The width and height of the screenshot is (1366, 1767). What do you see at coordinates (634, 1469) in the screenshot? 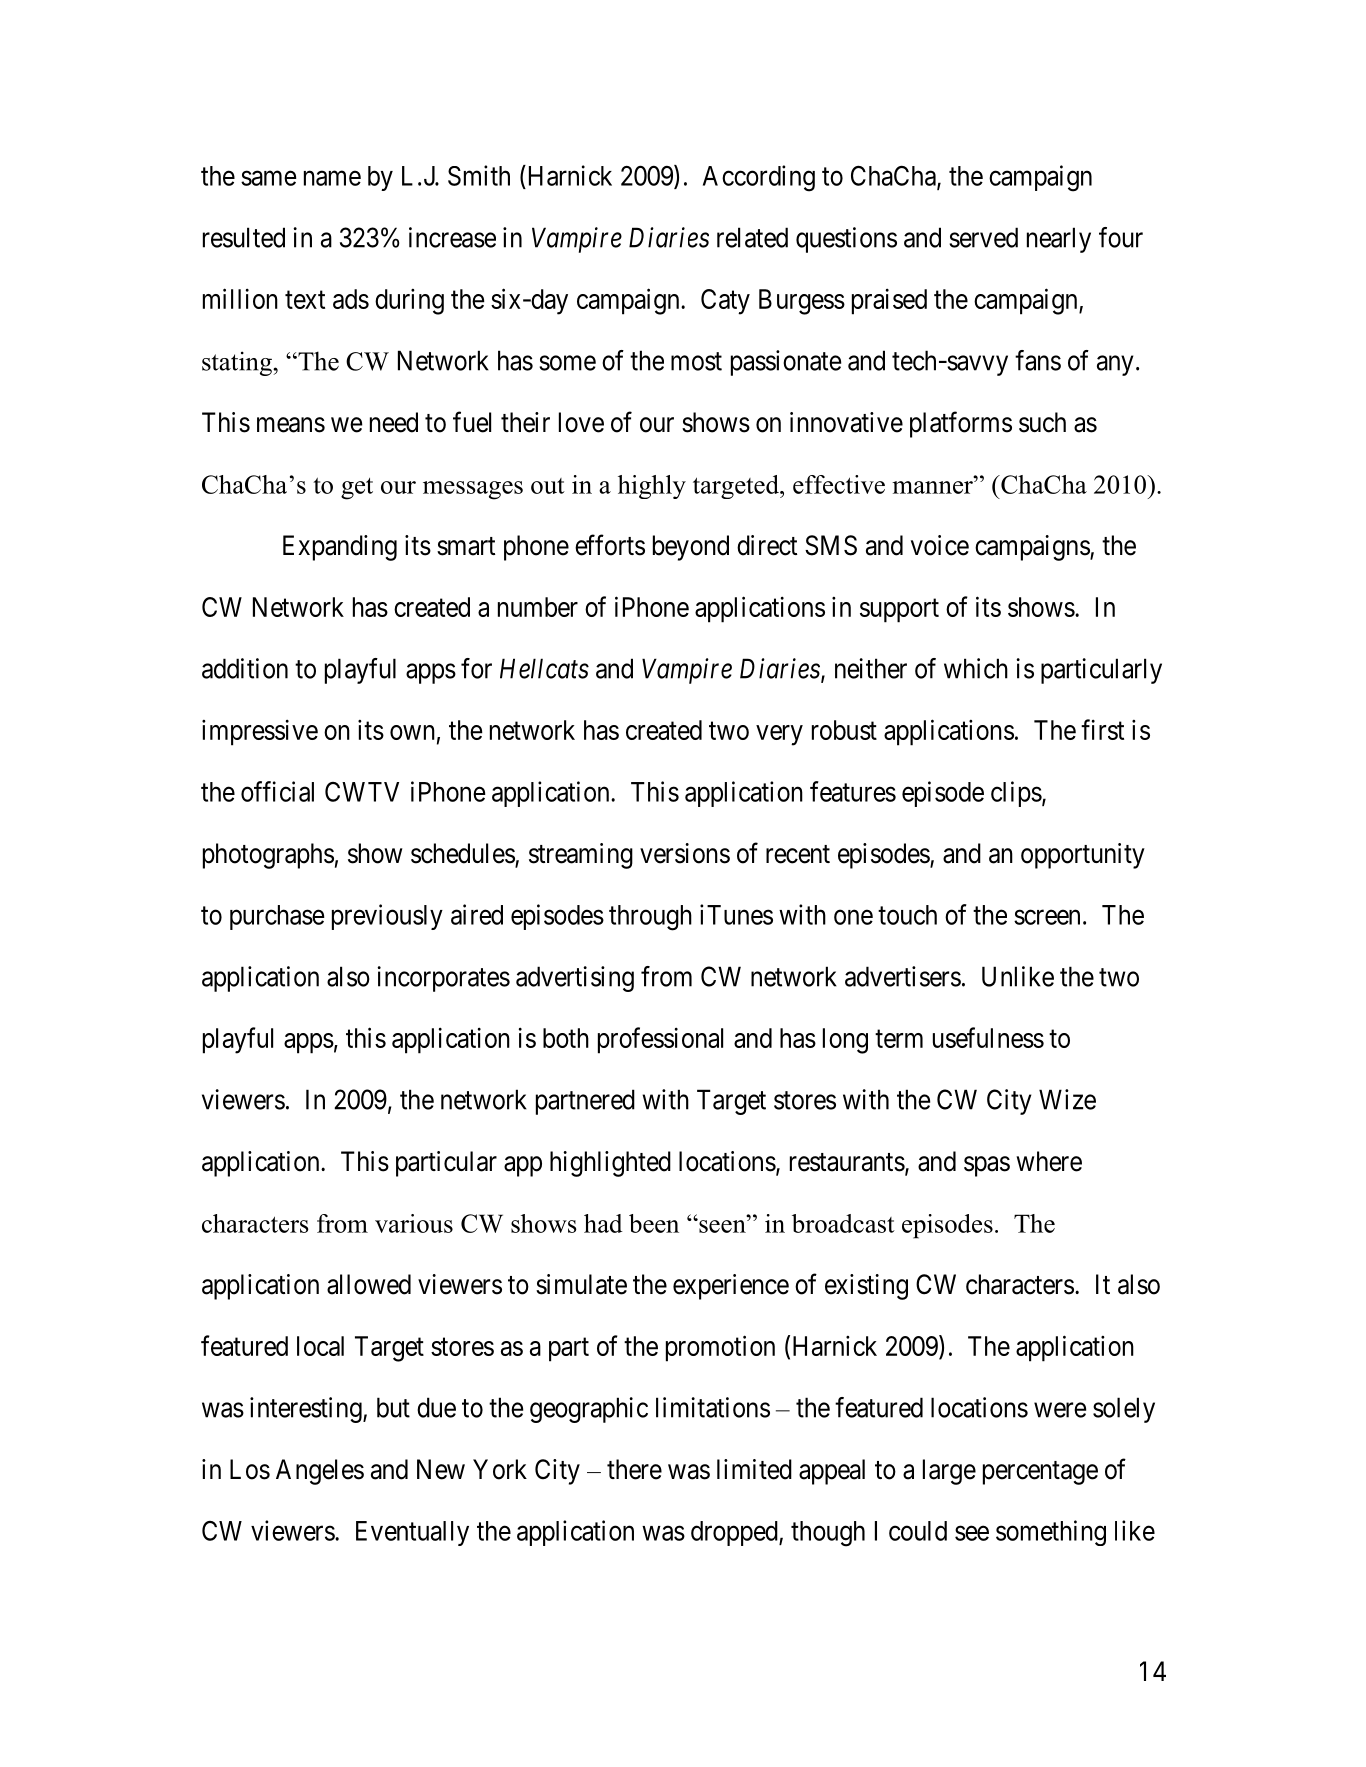
I see `there` at bounding box center [634, 1469].
